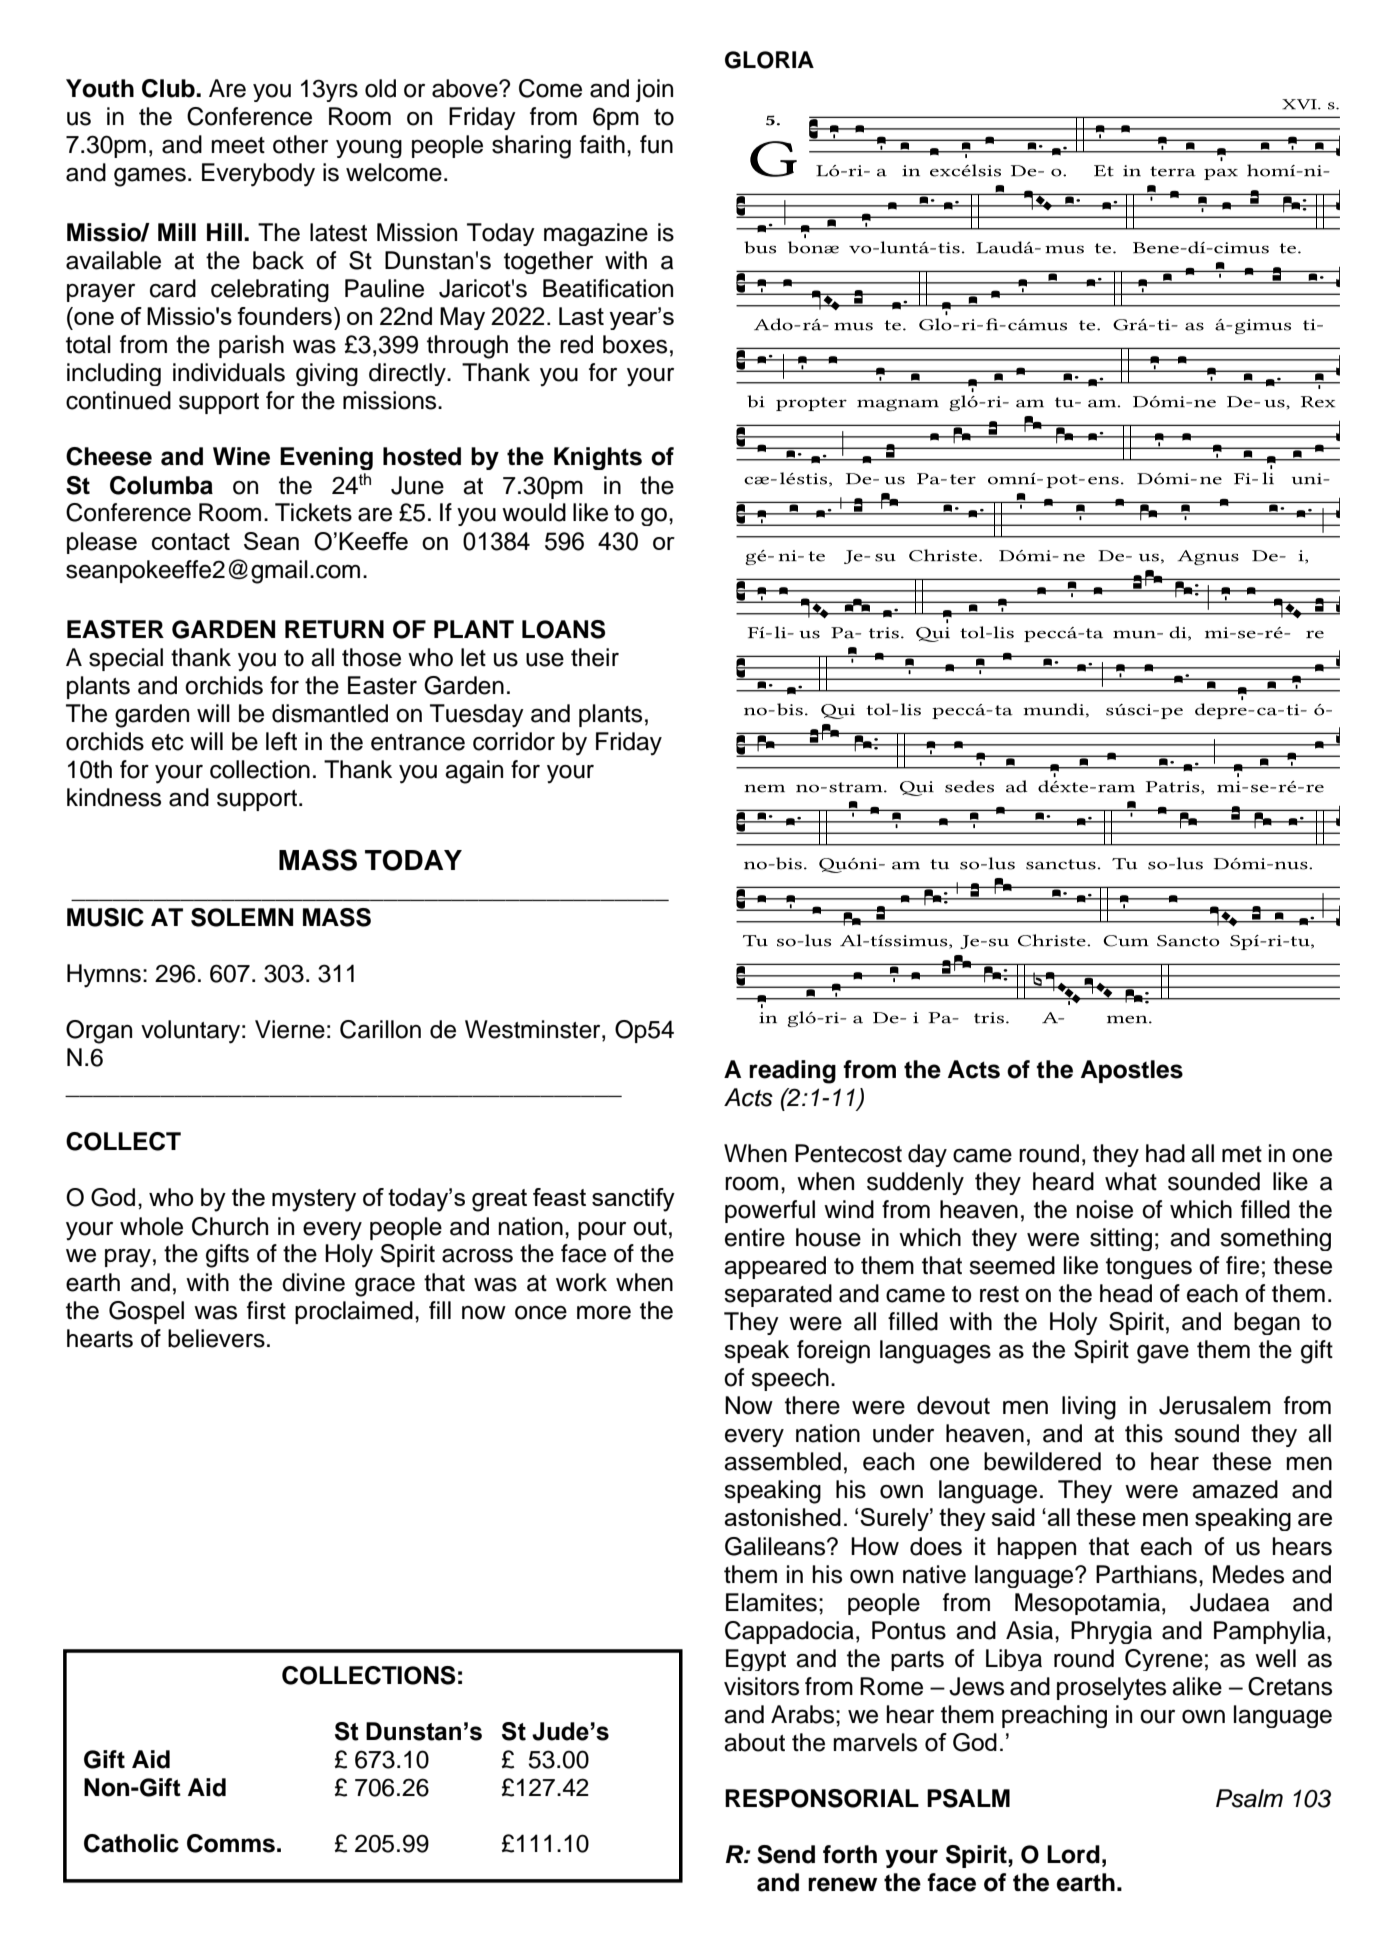 This image has height=1955, width=1382. I want to click on meet, so click(238, 145).
